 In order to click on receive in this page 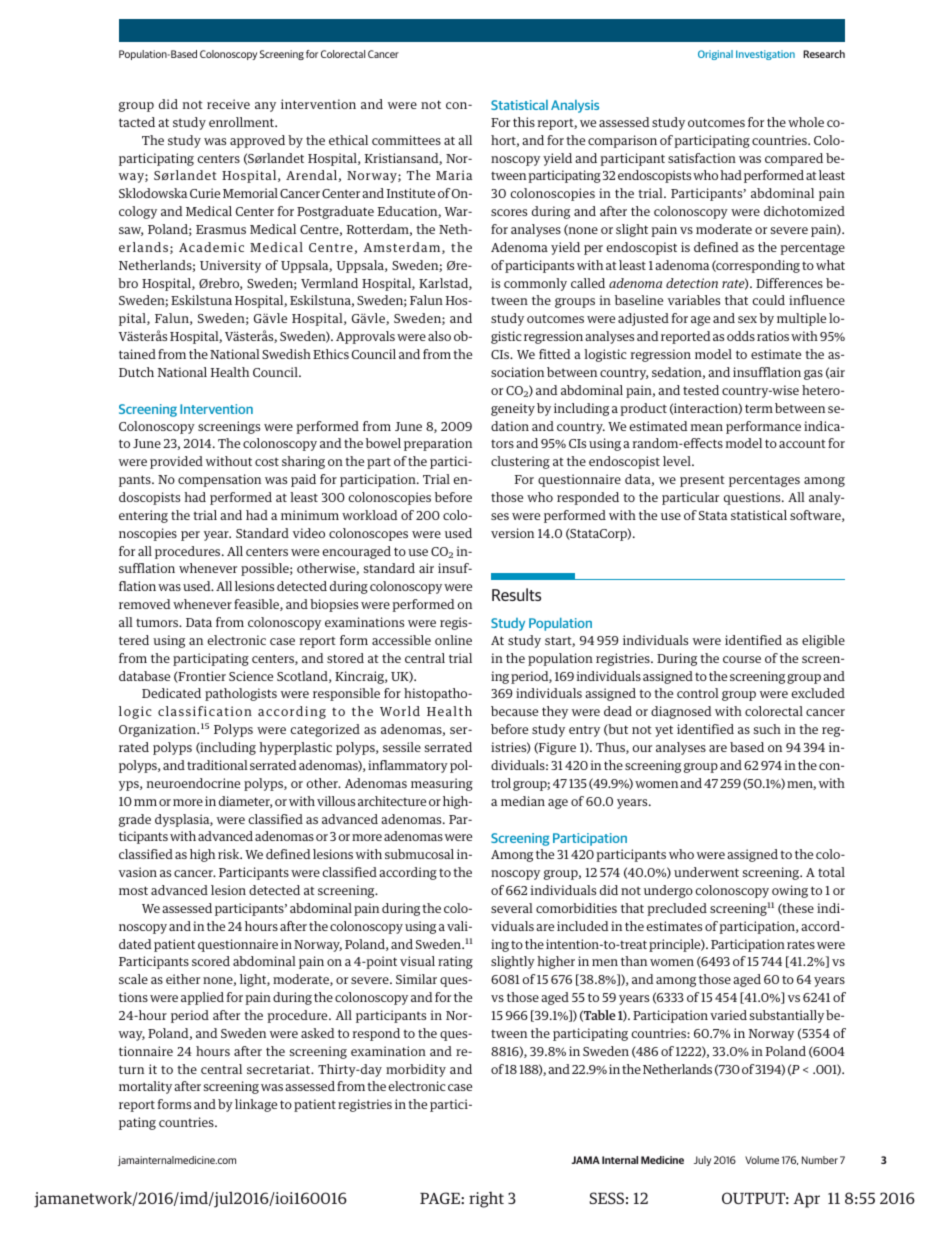, I will do `click(228, 104)`.
